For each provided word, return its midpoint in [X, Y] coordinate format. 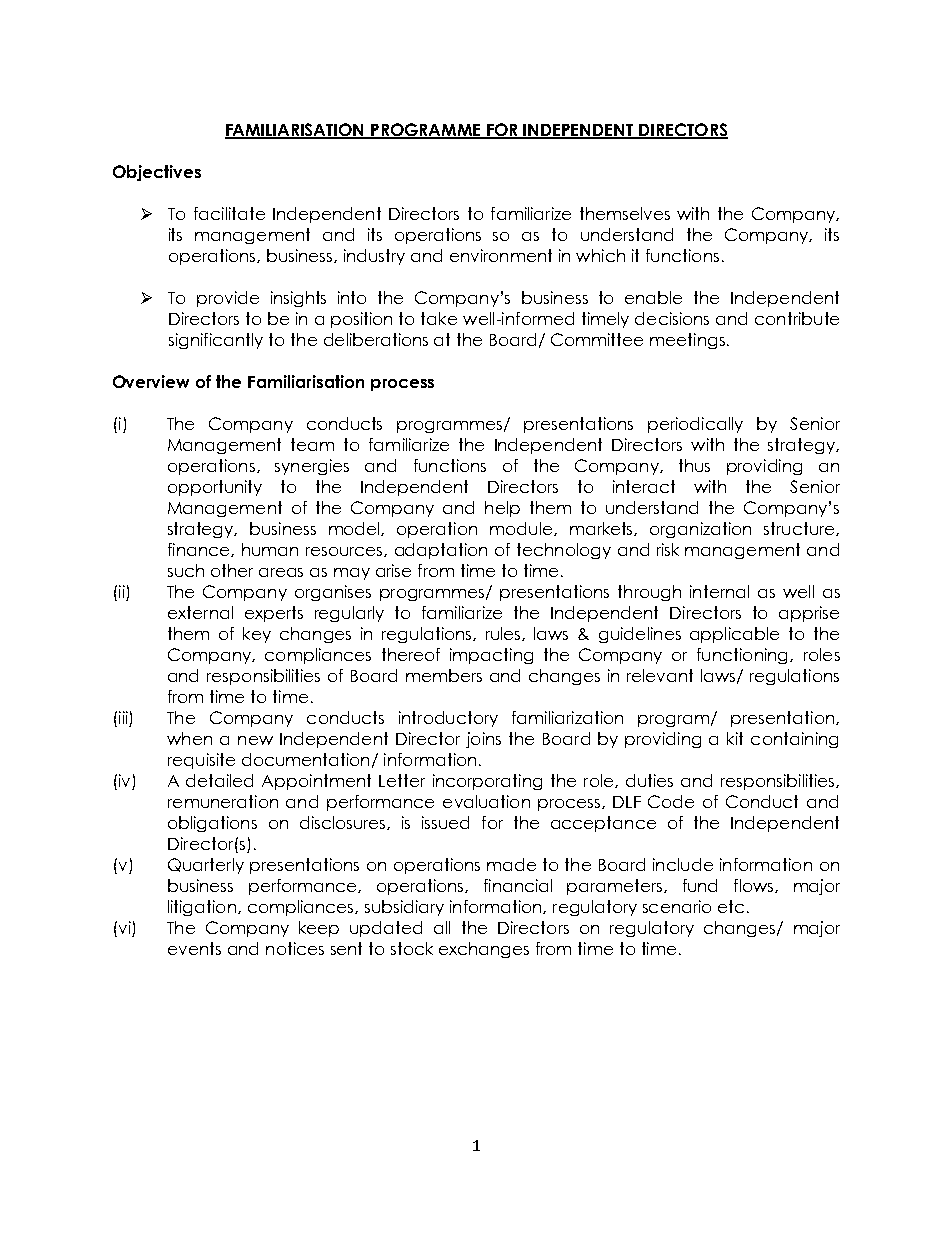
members [444, 675]
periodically [695, 425]
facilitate [229, 213]
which [600, 255]
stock [412, 948]
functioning [744, 656]
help [502, 509]
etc [731, 906]
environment [501, 255]
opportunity [215, 488]
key [257, 635]
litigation [202, 908]
